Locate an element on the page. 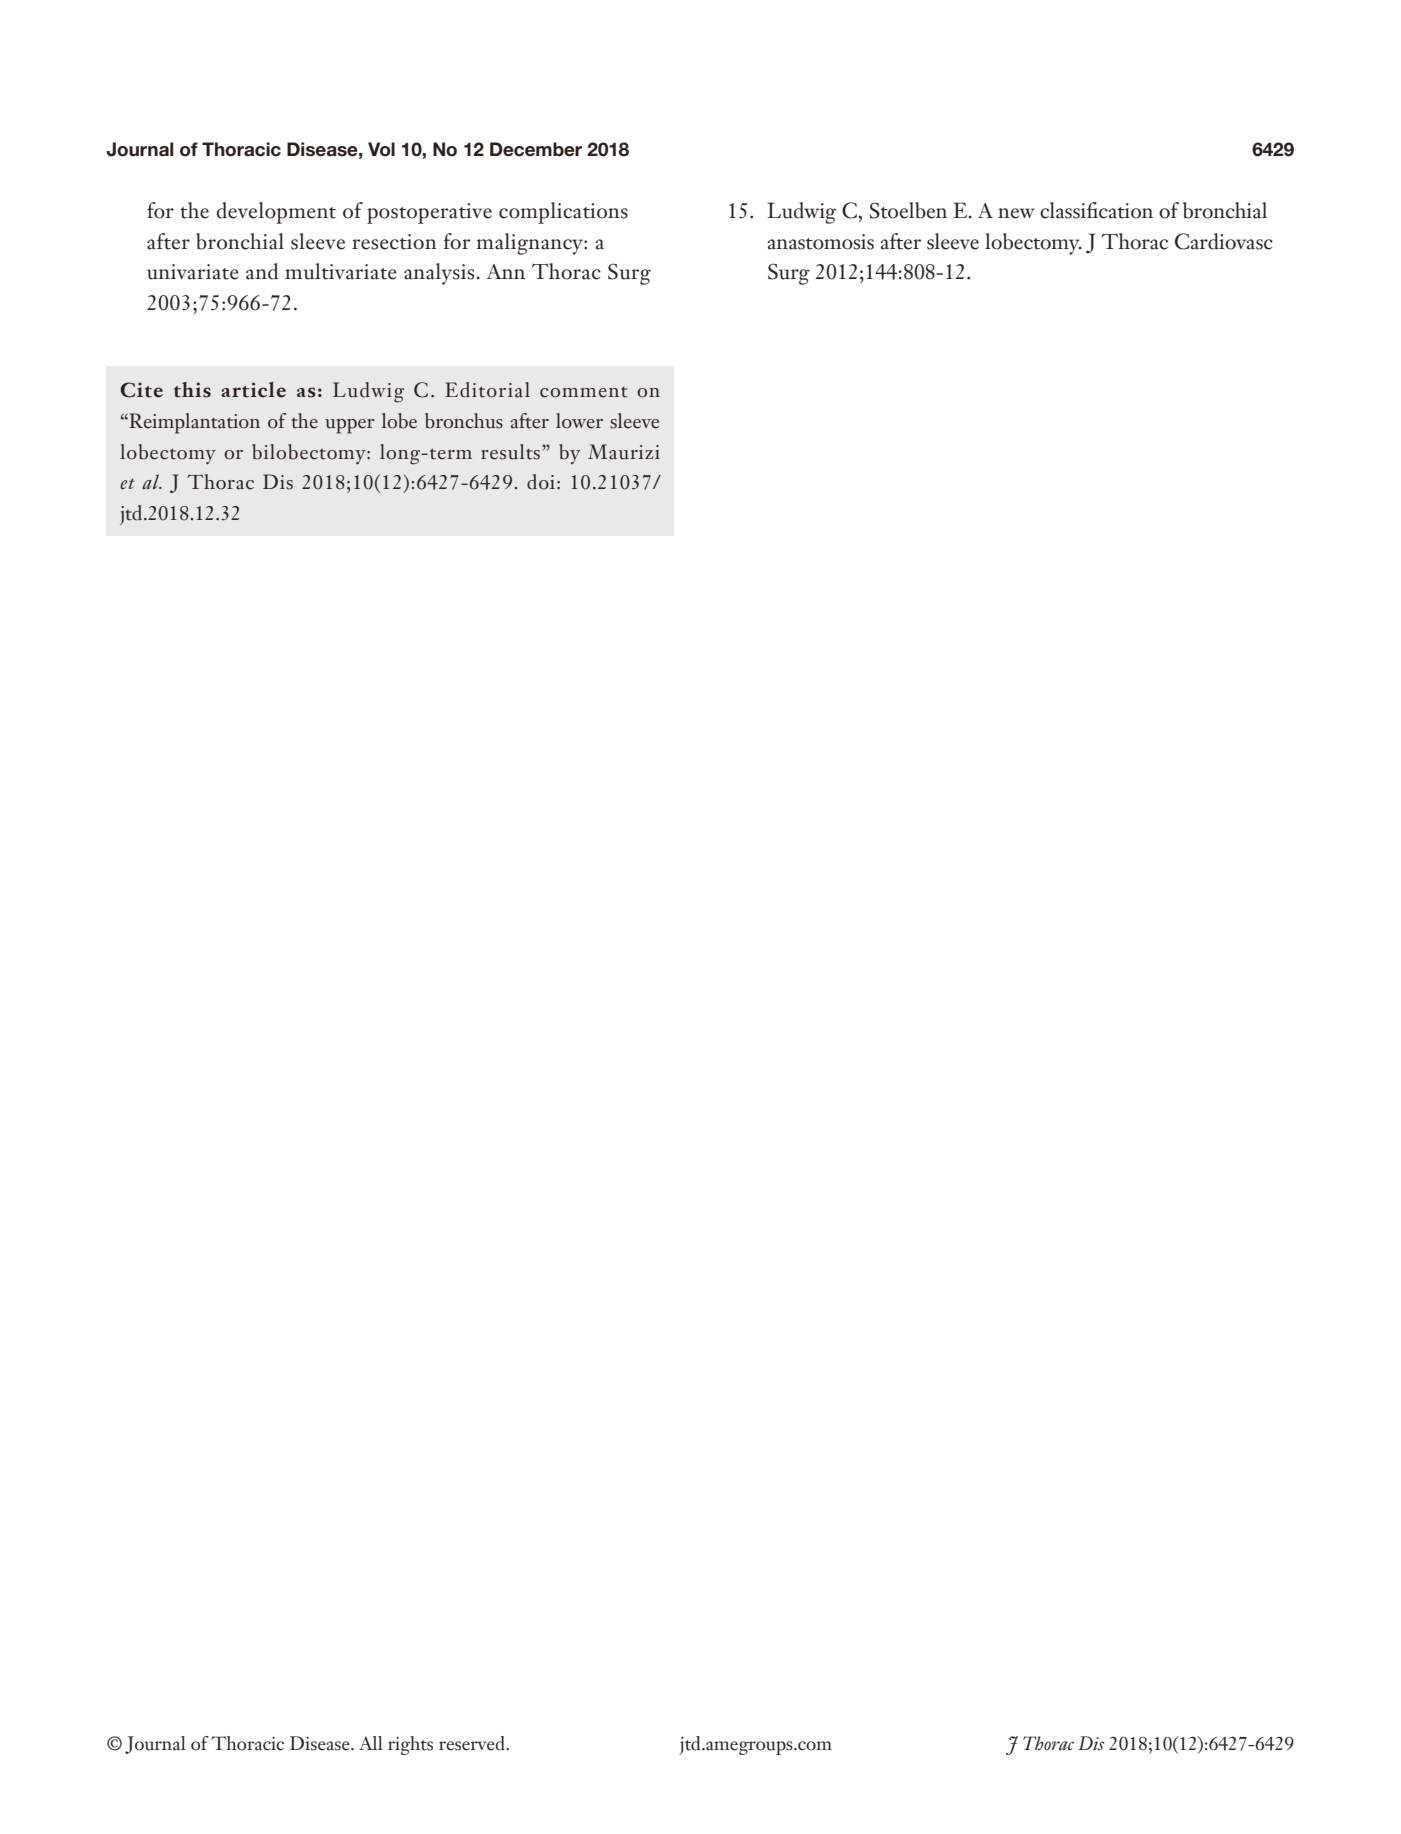 The image size is (1401, 1834). All is located at coordinates (371, 1743).
